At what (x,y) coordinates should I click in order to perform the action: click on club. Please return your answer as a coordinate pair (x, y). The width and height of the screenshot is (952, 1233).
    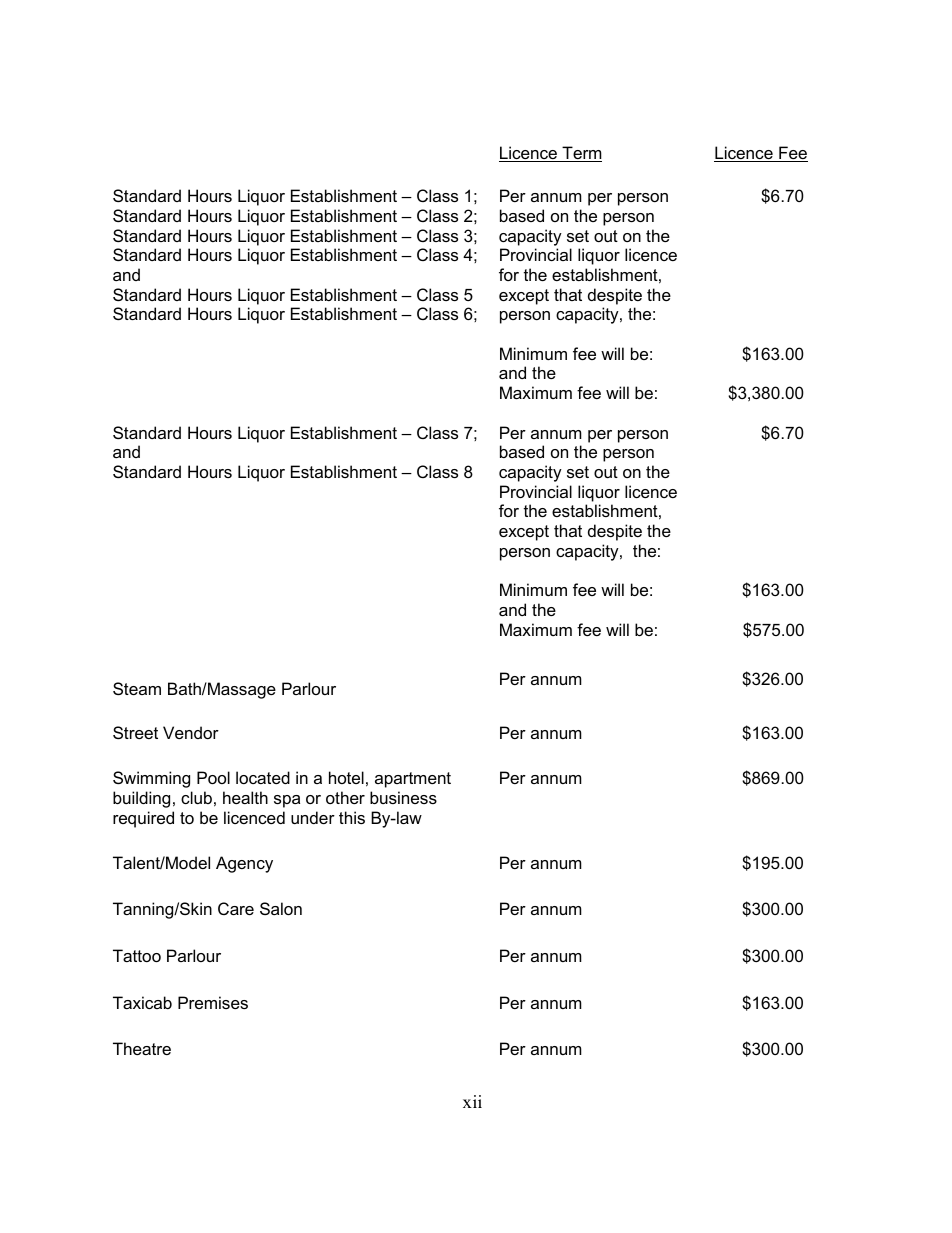
    Looking at the image, I should click on (196, 797).
